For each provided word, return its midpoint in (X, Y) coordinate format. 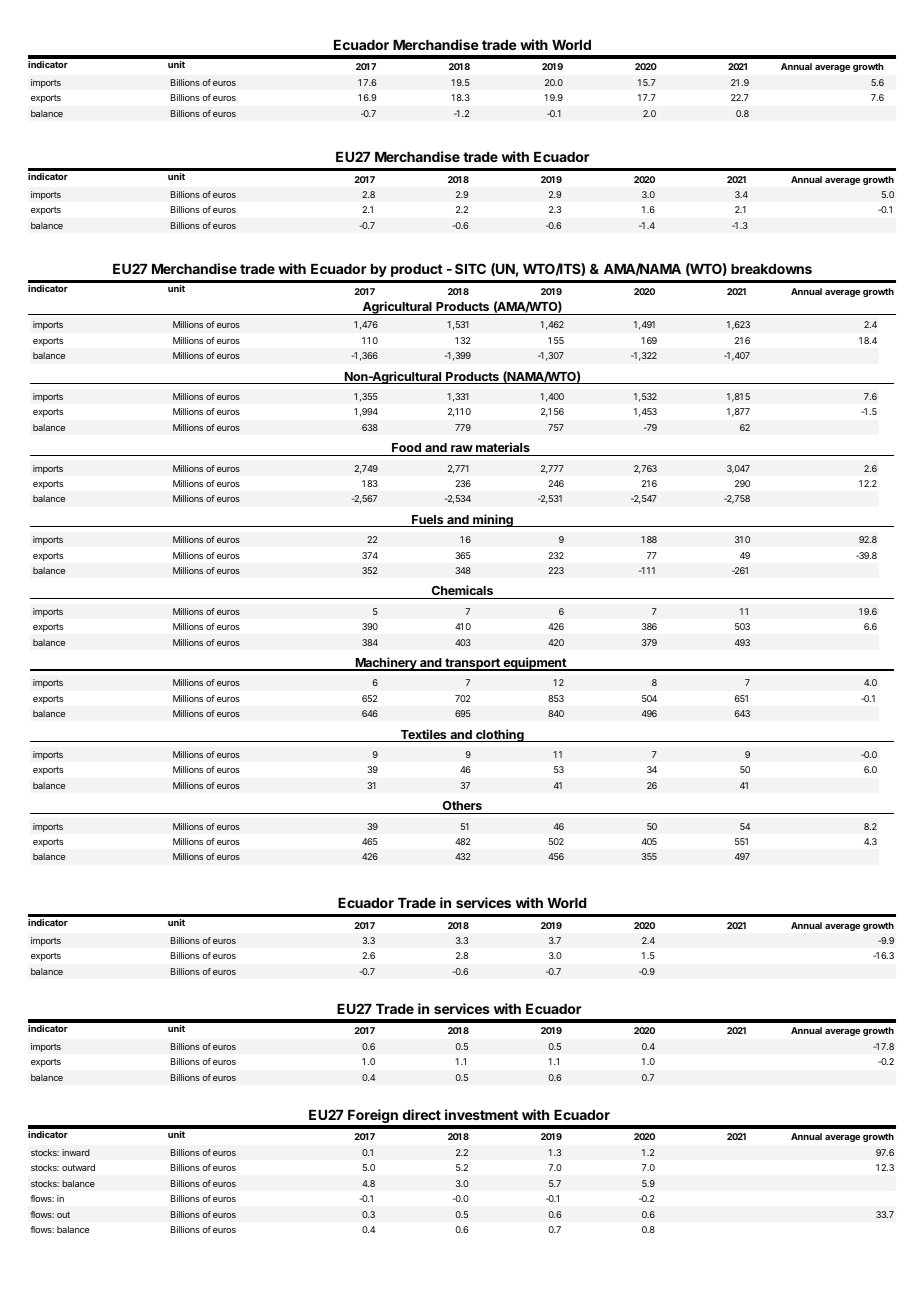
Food (406, 447)
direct (422, 1114)
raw (462, 448)
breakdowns (771, 269)
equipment (534, 664)
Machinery (386, 664)
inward (76, 1152)
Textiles (423, 735)
